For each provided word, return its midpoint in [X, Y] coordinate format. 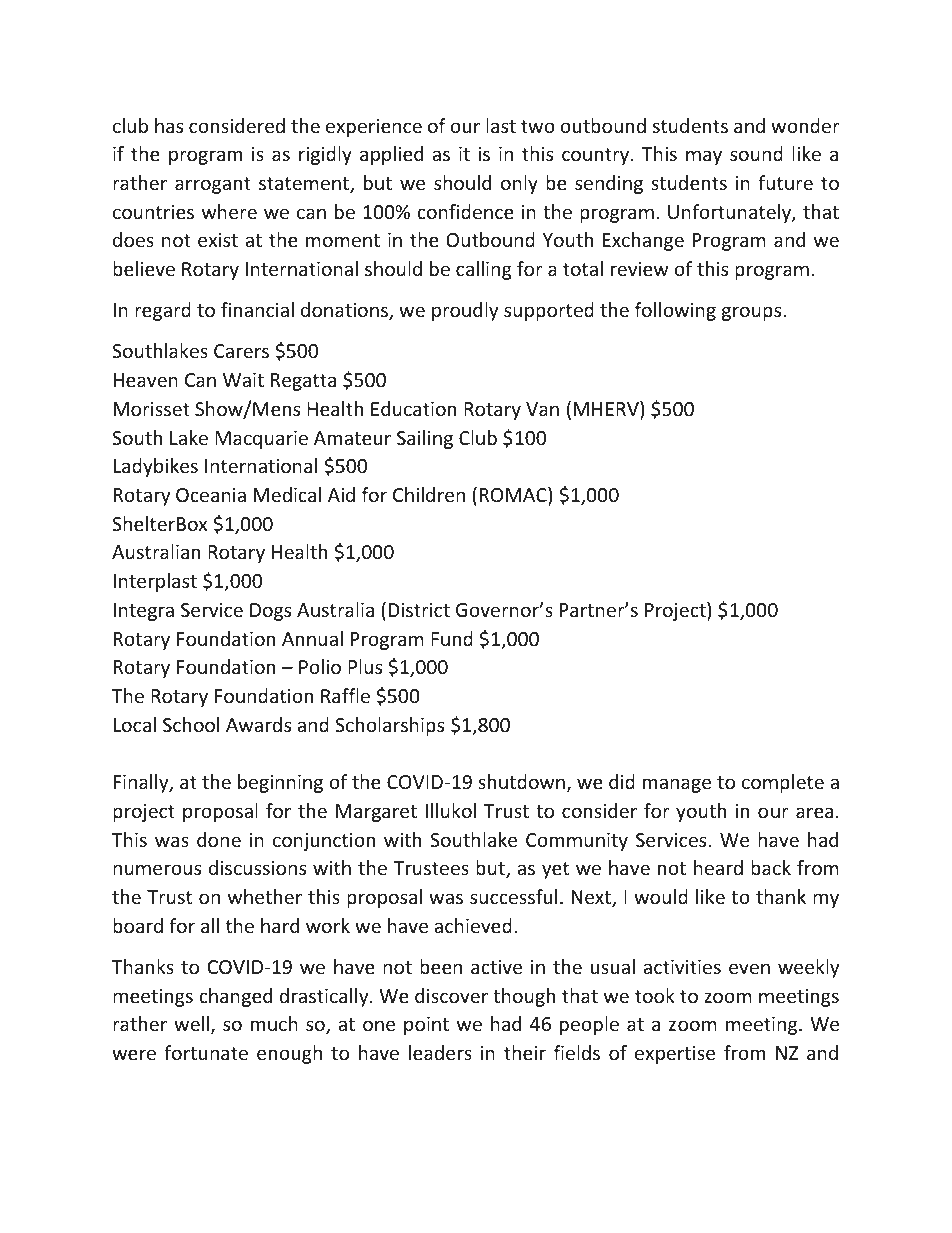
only [519, 184]
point [426, 1026]
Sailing [425, 439]
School [191, 724]
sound [756, 153]
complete [783, 783]
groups [753, 313]
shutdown [521, 781]
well [191, 1023]
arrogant [213, 185]
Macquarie [261, 440]
